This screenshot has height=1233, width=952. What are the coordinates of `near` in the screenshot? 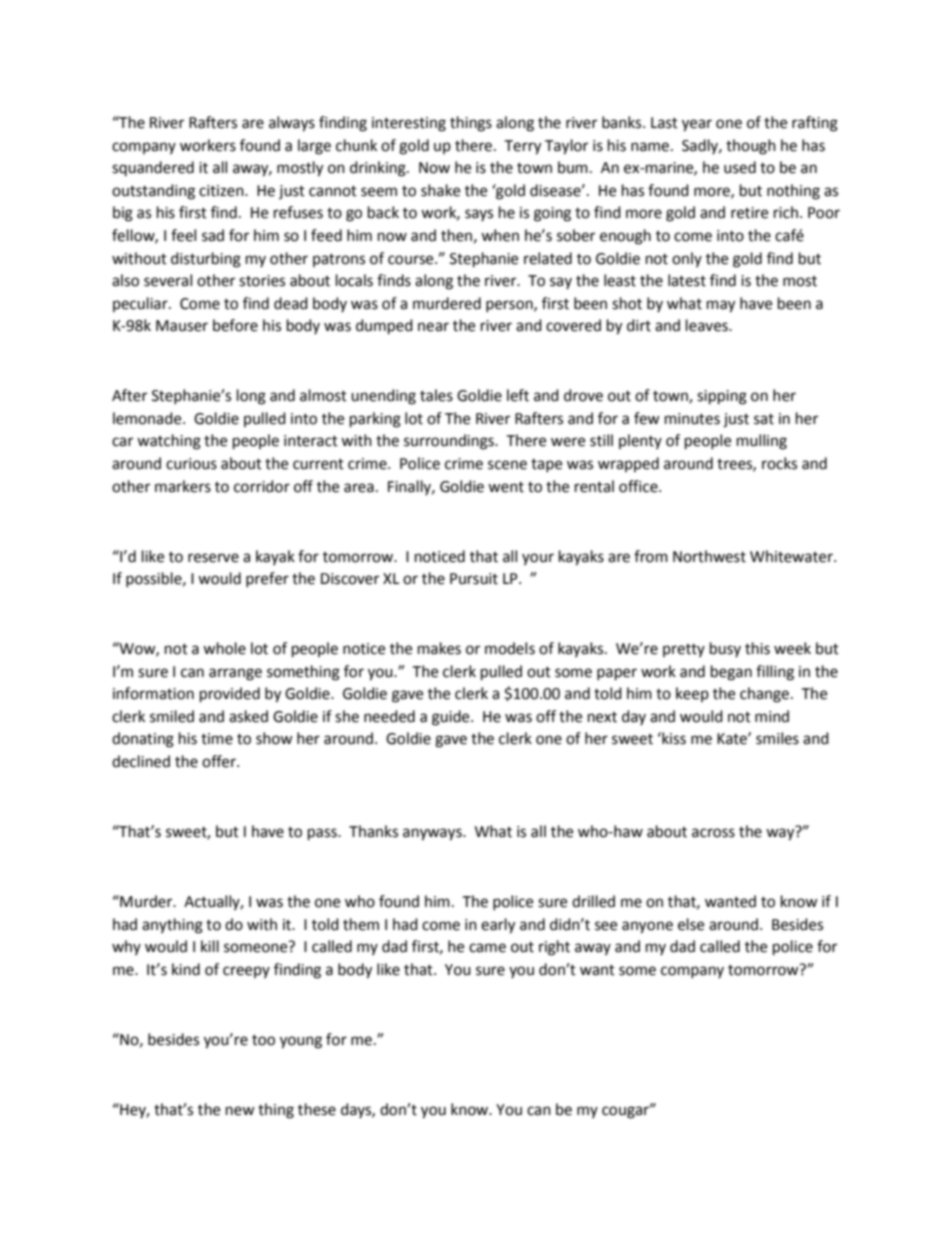 It's located at (433, 327).
